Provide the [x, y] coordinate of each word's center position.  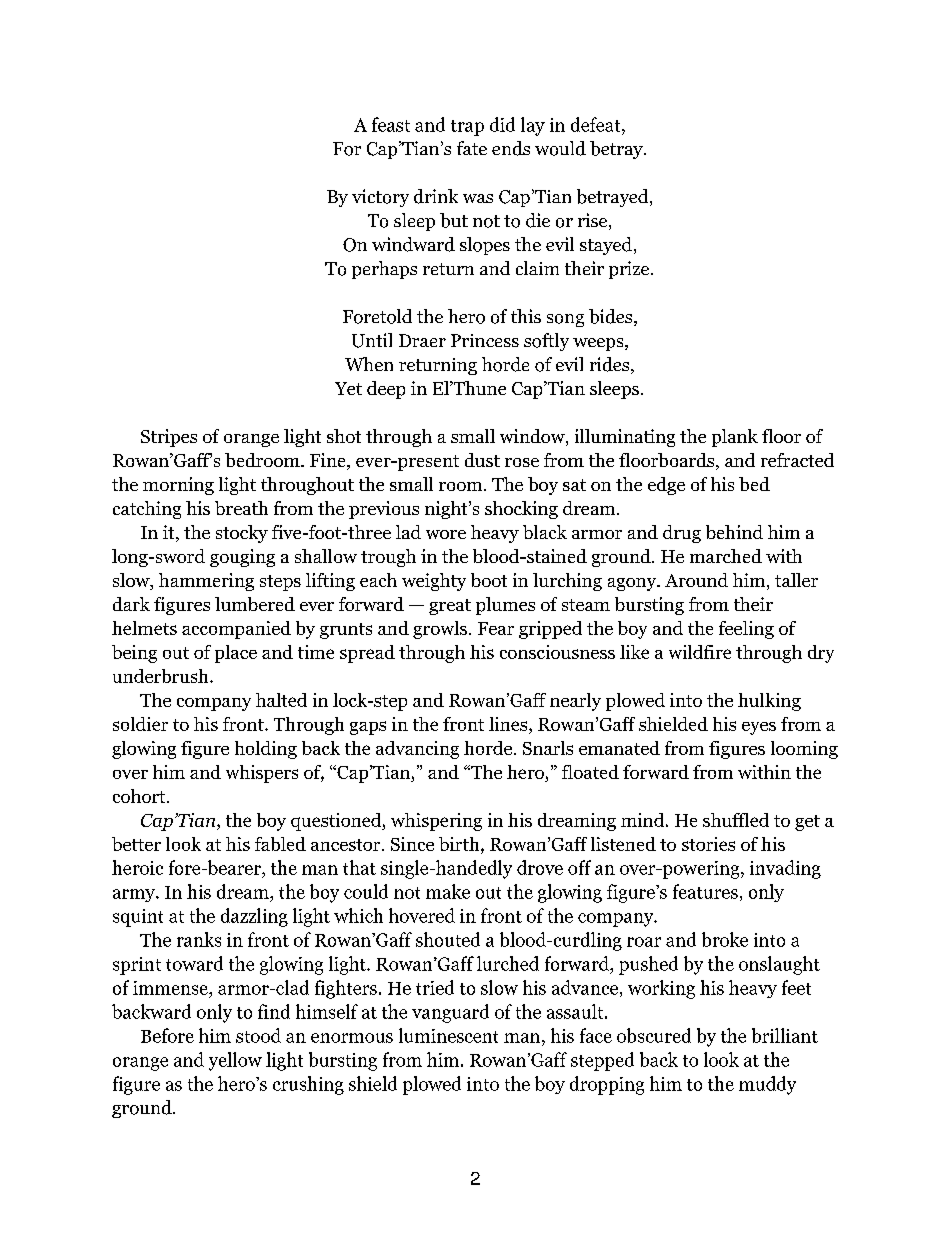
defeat [597, 124]
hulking [769, 702]
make [448, 891]
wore [446, 534]
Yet [348, 388]
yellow [235, 1061]
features [705, 891]
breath [241, 508]
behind [734, 532]
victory [380, 198]
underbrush [162, 676]
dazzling [254, 917]
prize [630, 270]
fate [472, 148]
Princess [485, 340]
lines [509, 724]
